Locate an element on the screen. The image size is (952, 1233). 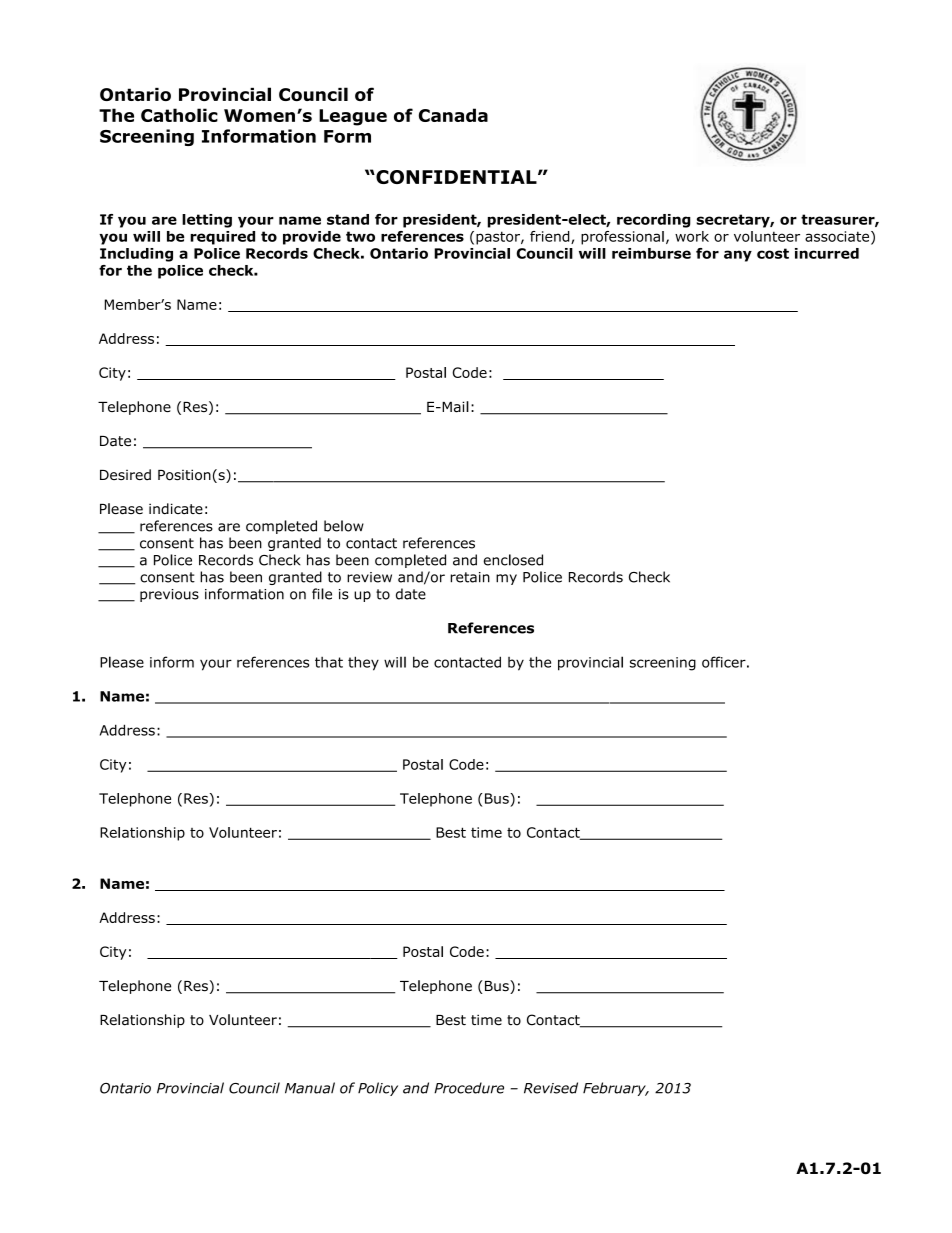
Catholic is located at coordinates (179, 115).
